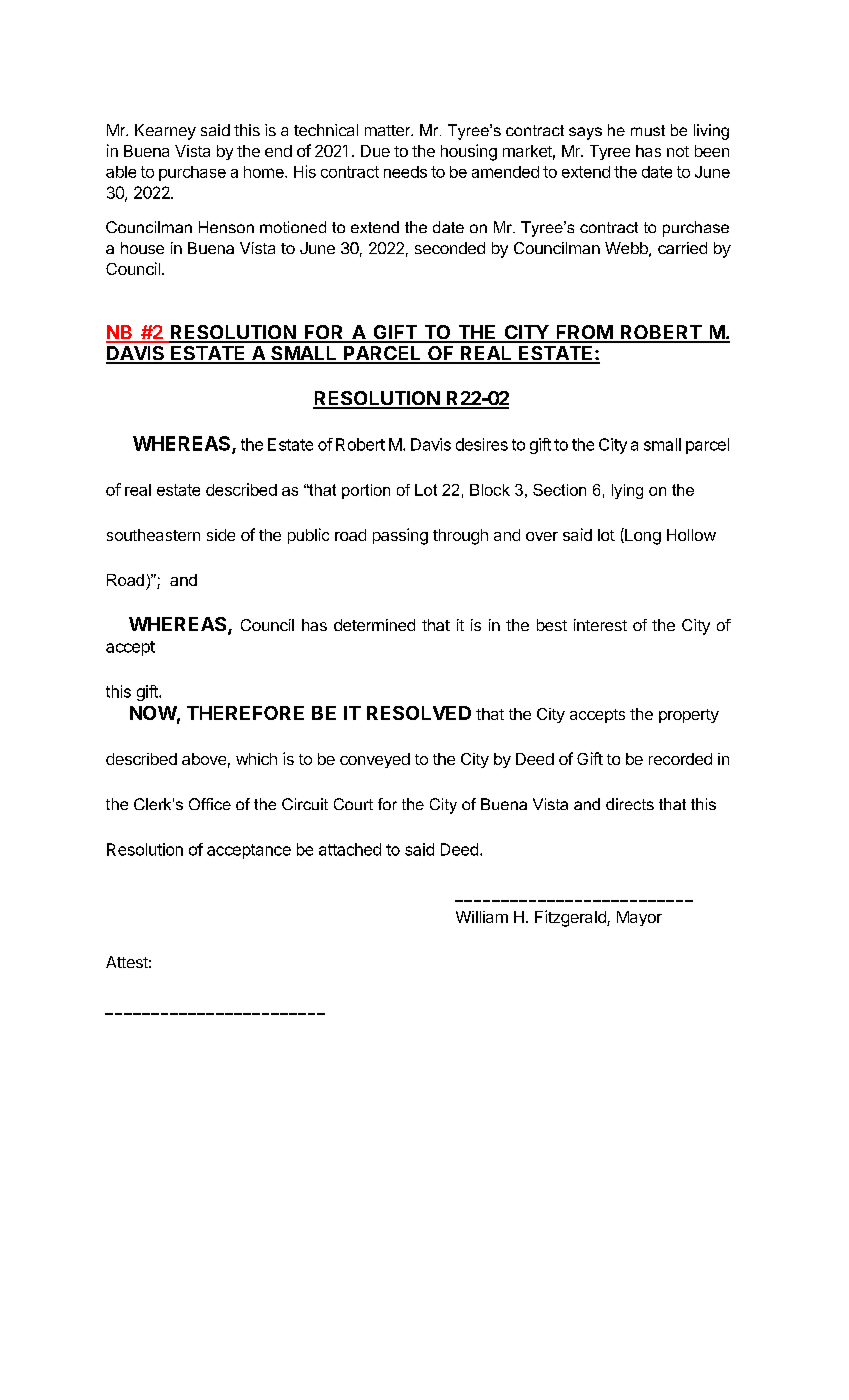  What do you see at coordinates (165, 132) in the screenshot?
I see `Kearney` at bounding box center [165, 132].
